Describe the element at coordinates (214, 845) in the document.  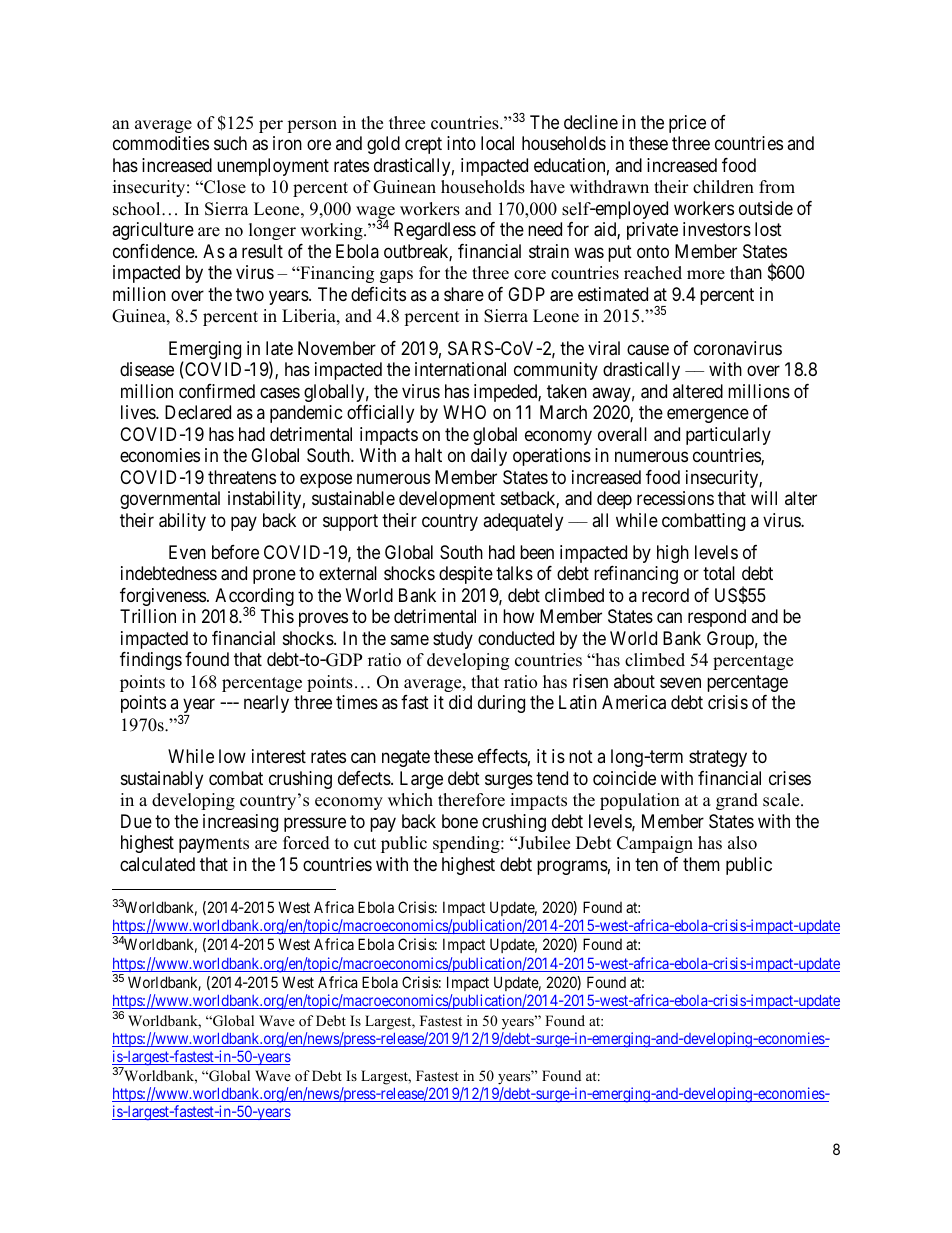
I see `payments` at that location.
